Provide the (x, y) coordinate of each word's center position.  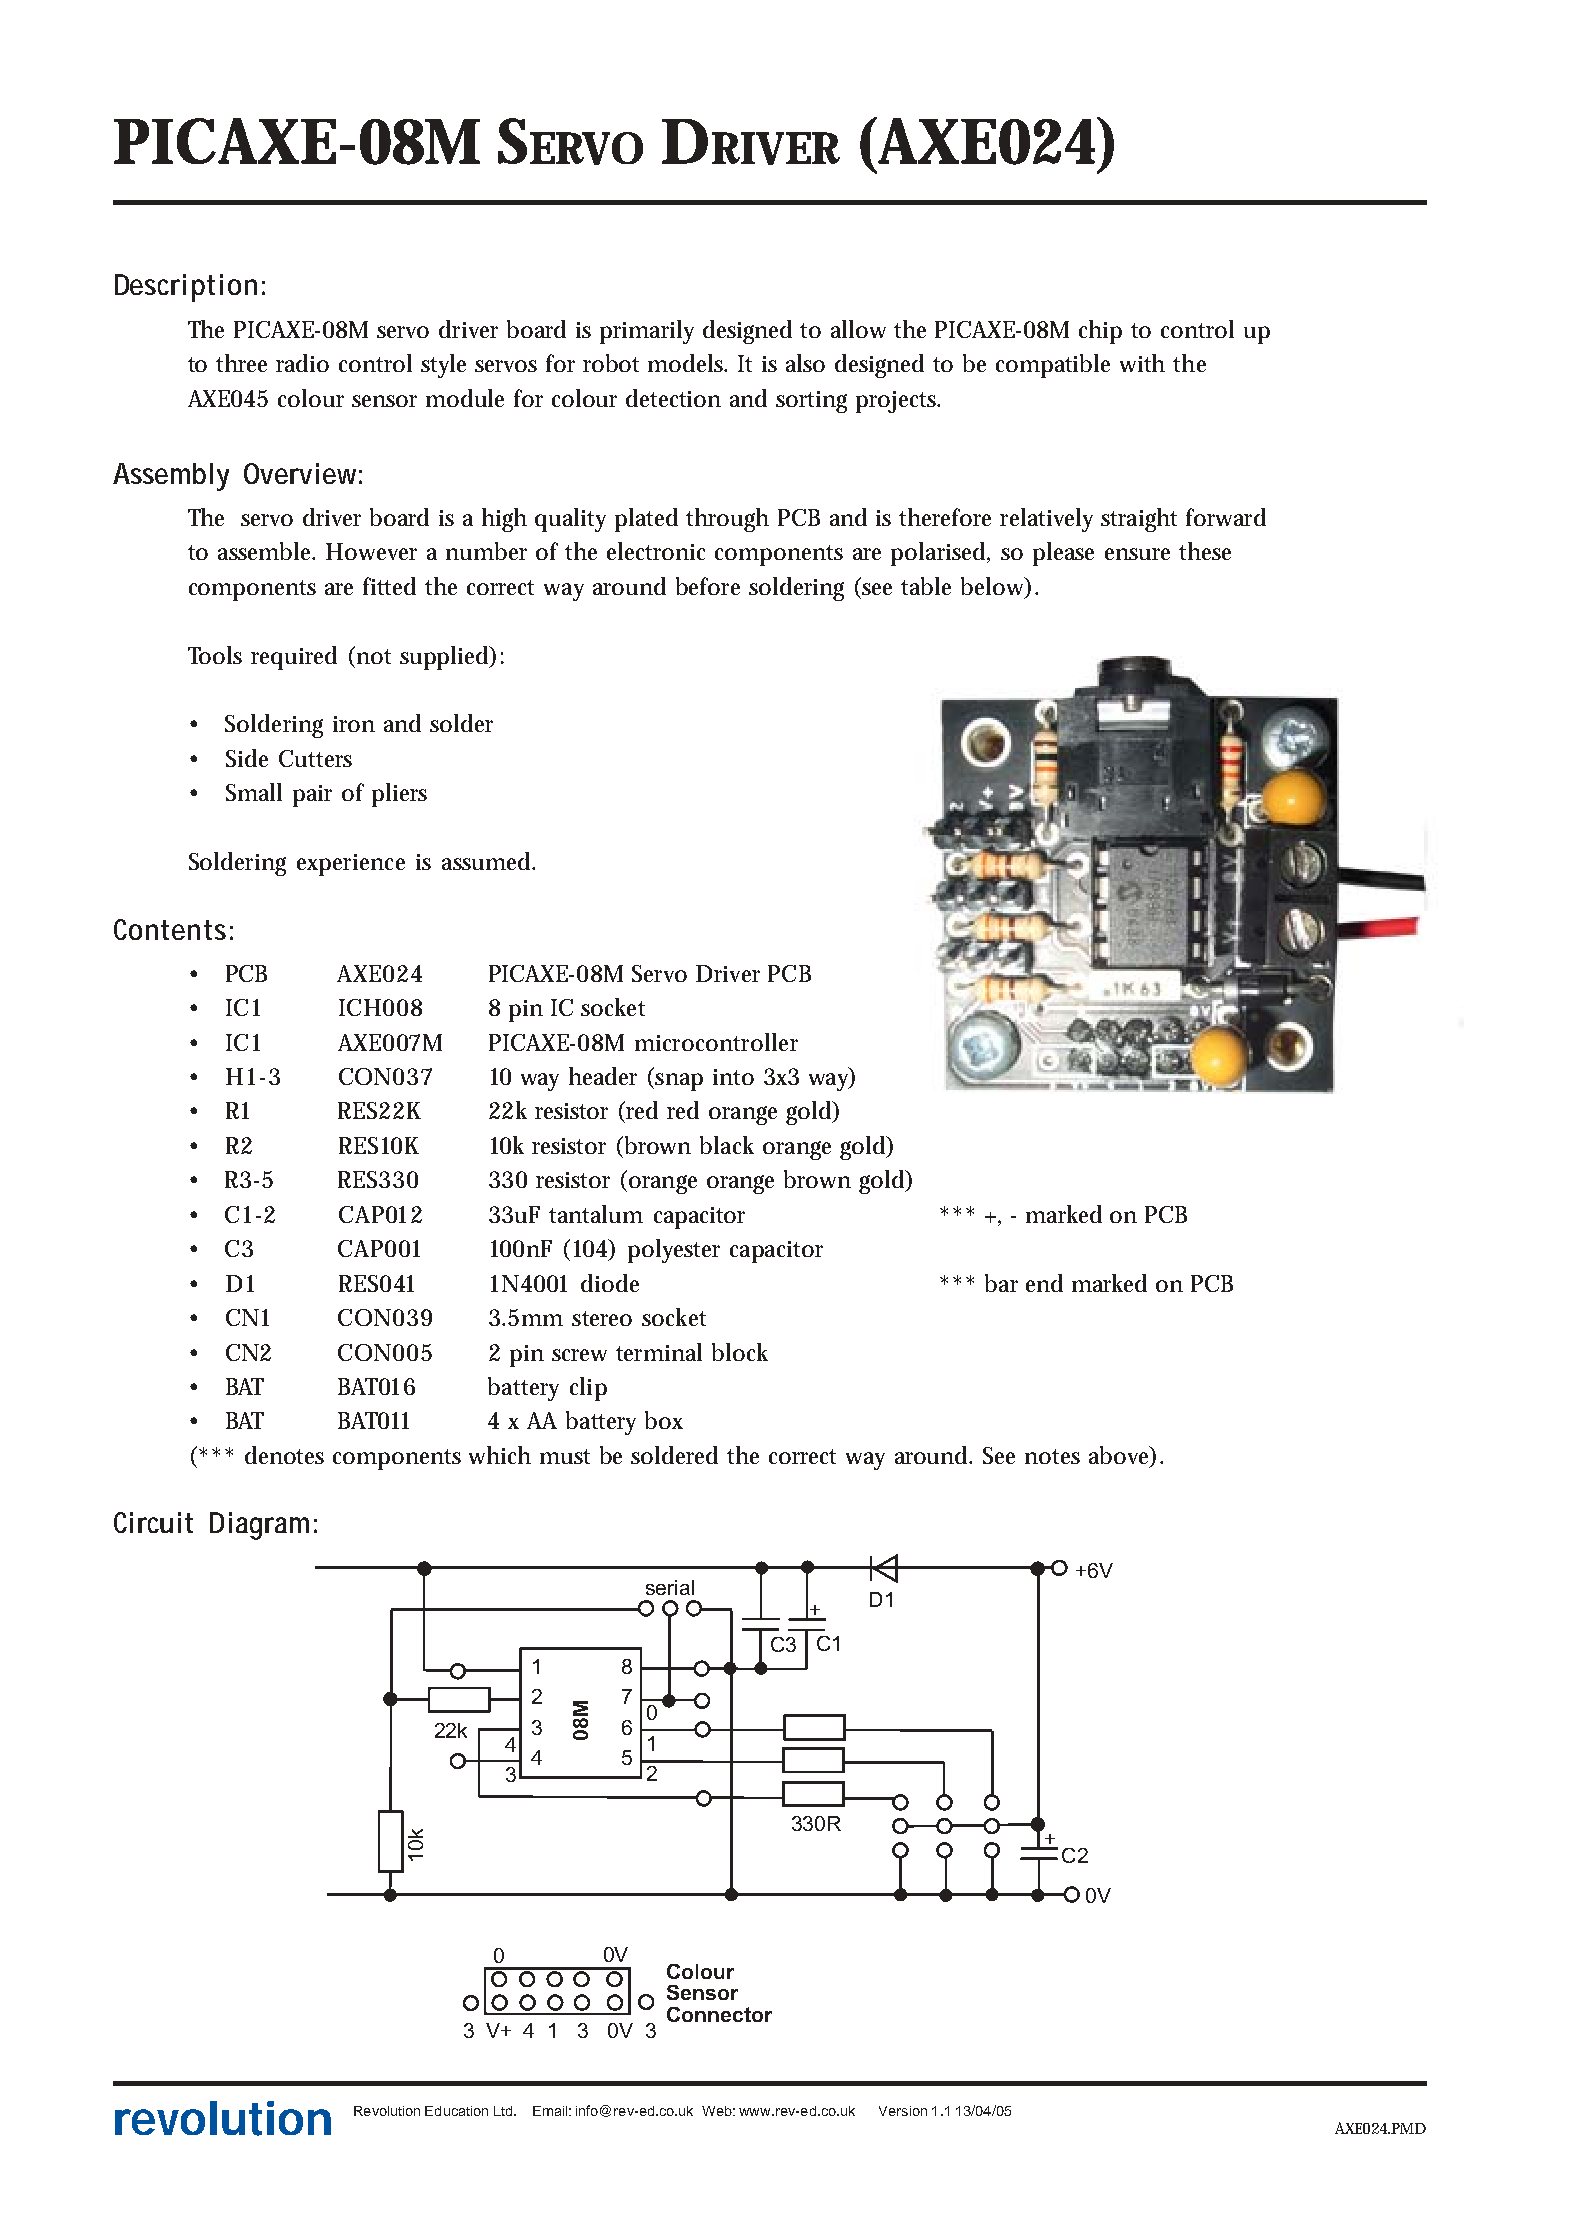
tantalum (596, 1214)
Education (456, 2111)
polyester (674, 1251)
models (687, 363)
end (1044, 1283)
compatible (1053, 366)
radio (302, 363)
